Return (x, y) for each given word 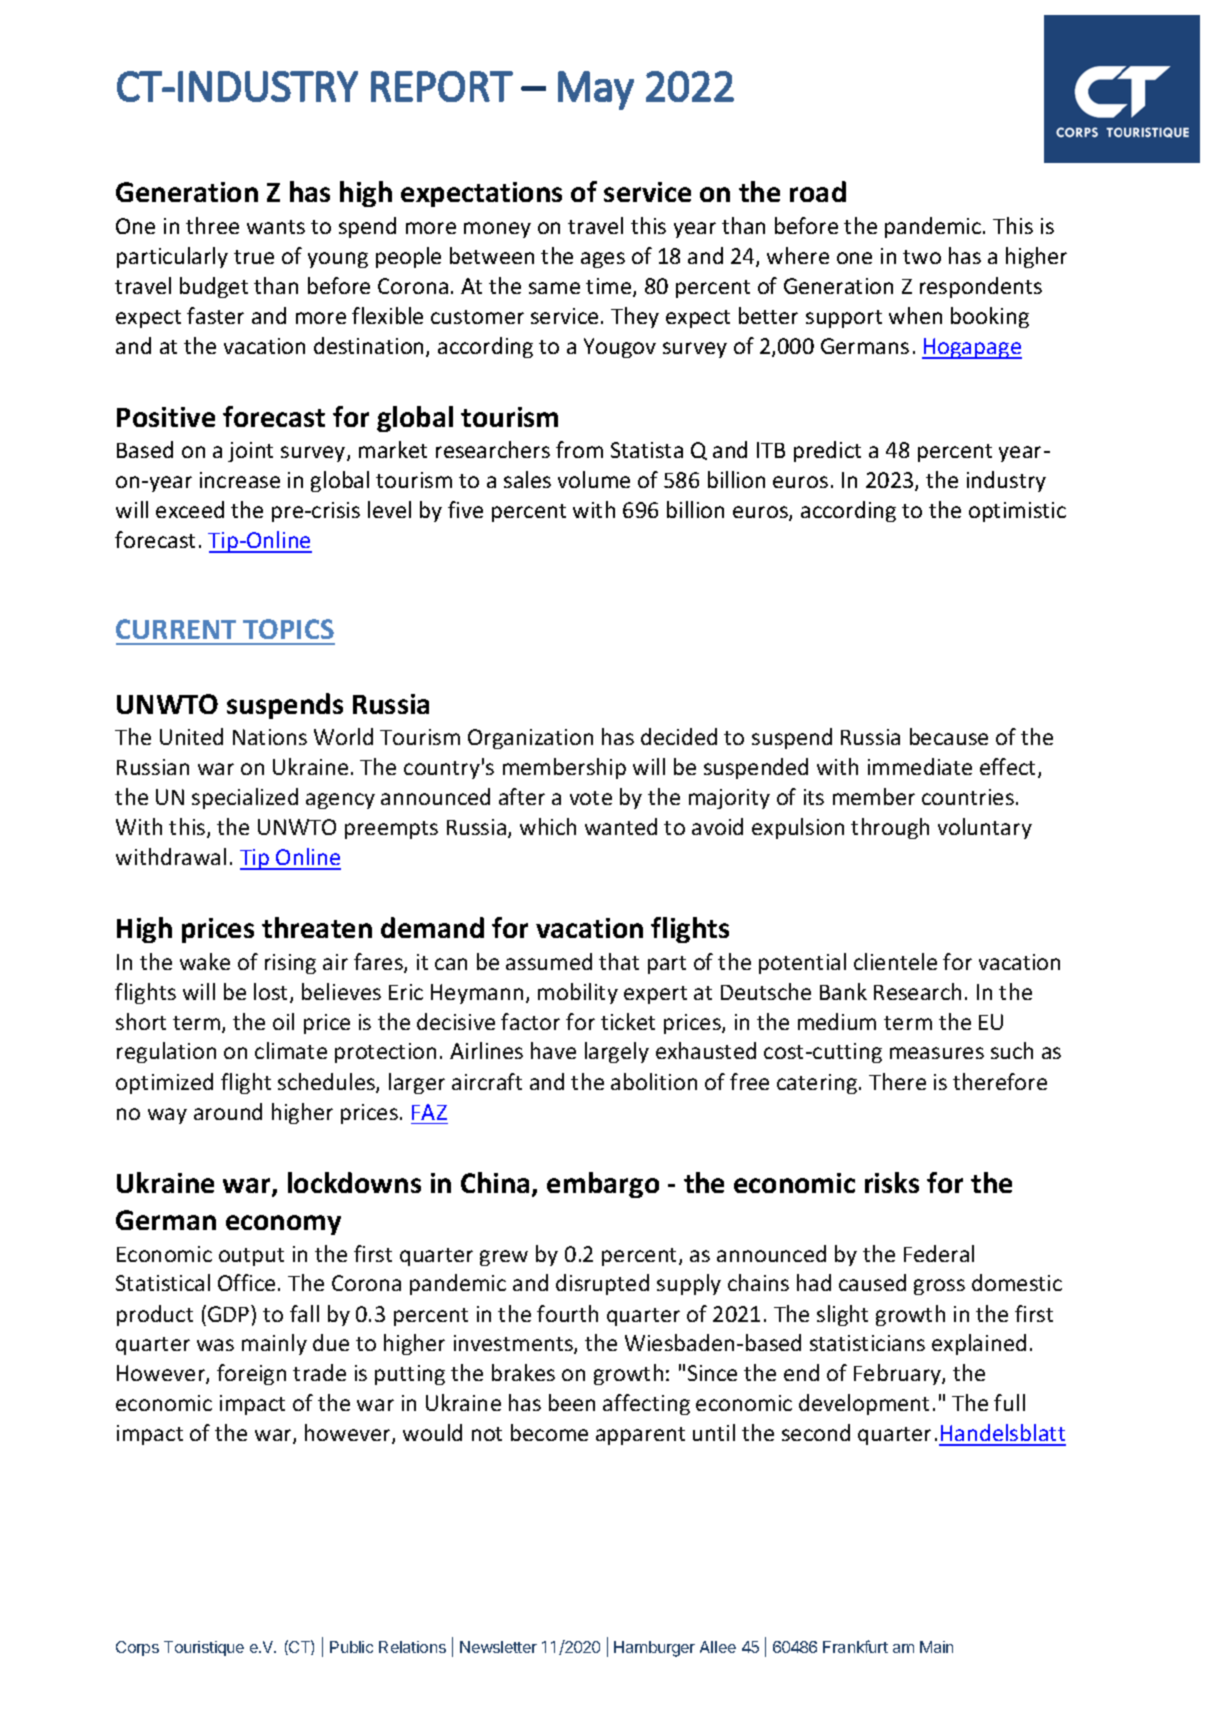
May (596, 90)
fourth (567, 1313)
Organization (530, 739)
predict (827, 451)
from (579, 449)
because (949, 736)
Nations (270, 737)
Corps (137, 1648)
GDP (230, 1313)
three (212, 225)
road (818, 191)
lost (272, 993)
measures (937, 1053)
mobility (578, 993)
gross (939, 1287)
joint (250, 452)
